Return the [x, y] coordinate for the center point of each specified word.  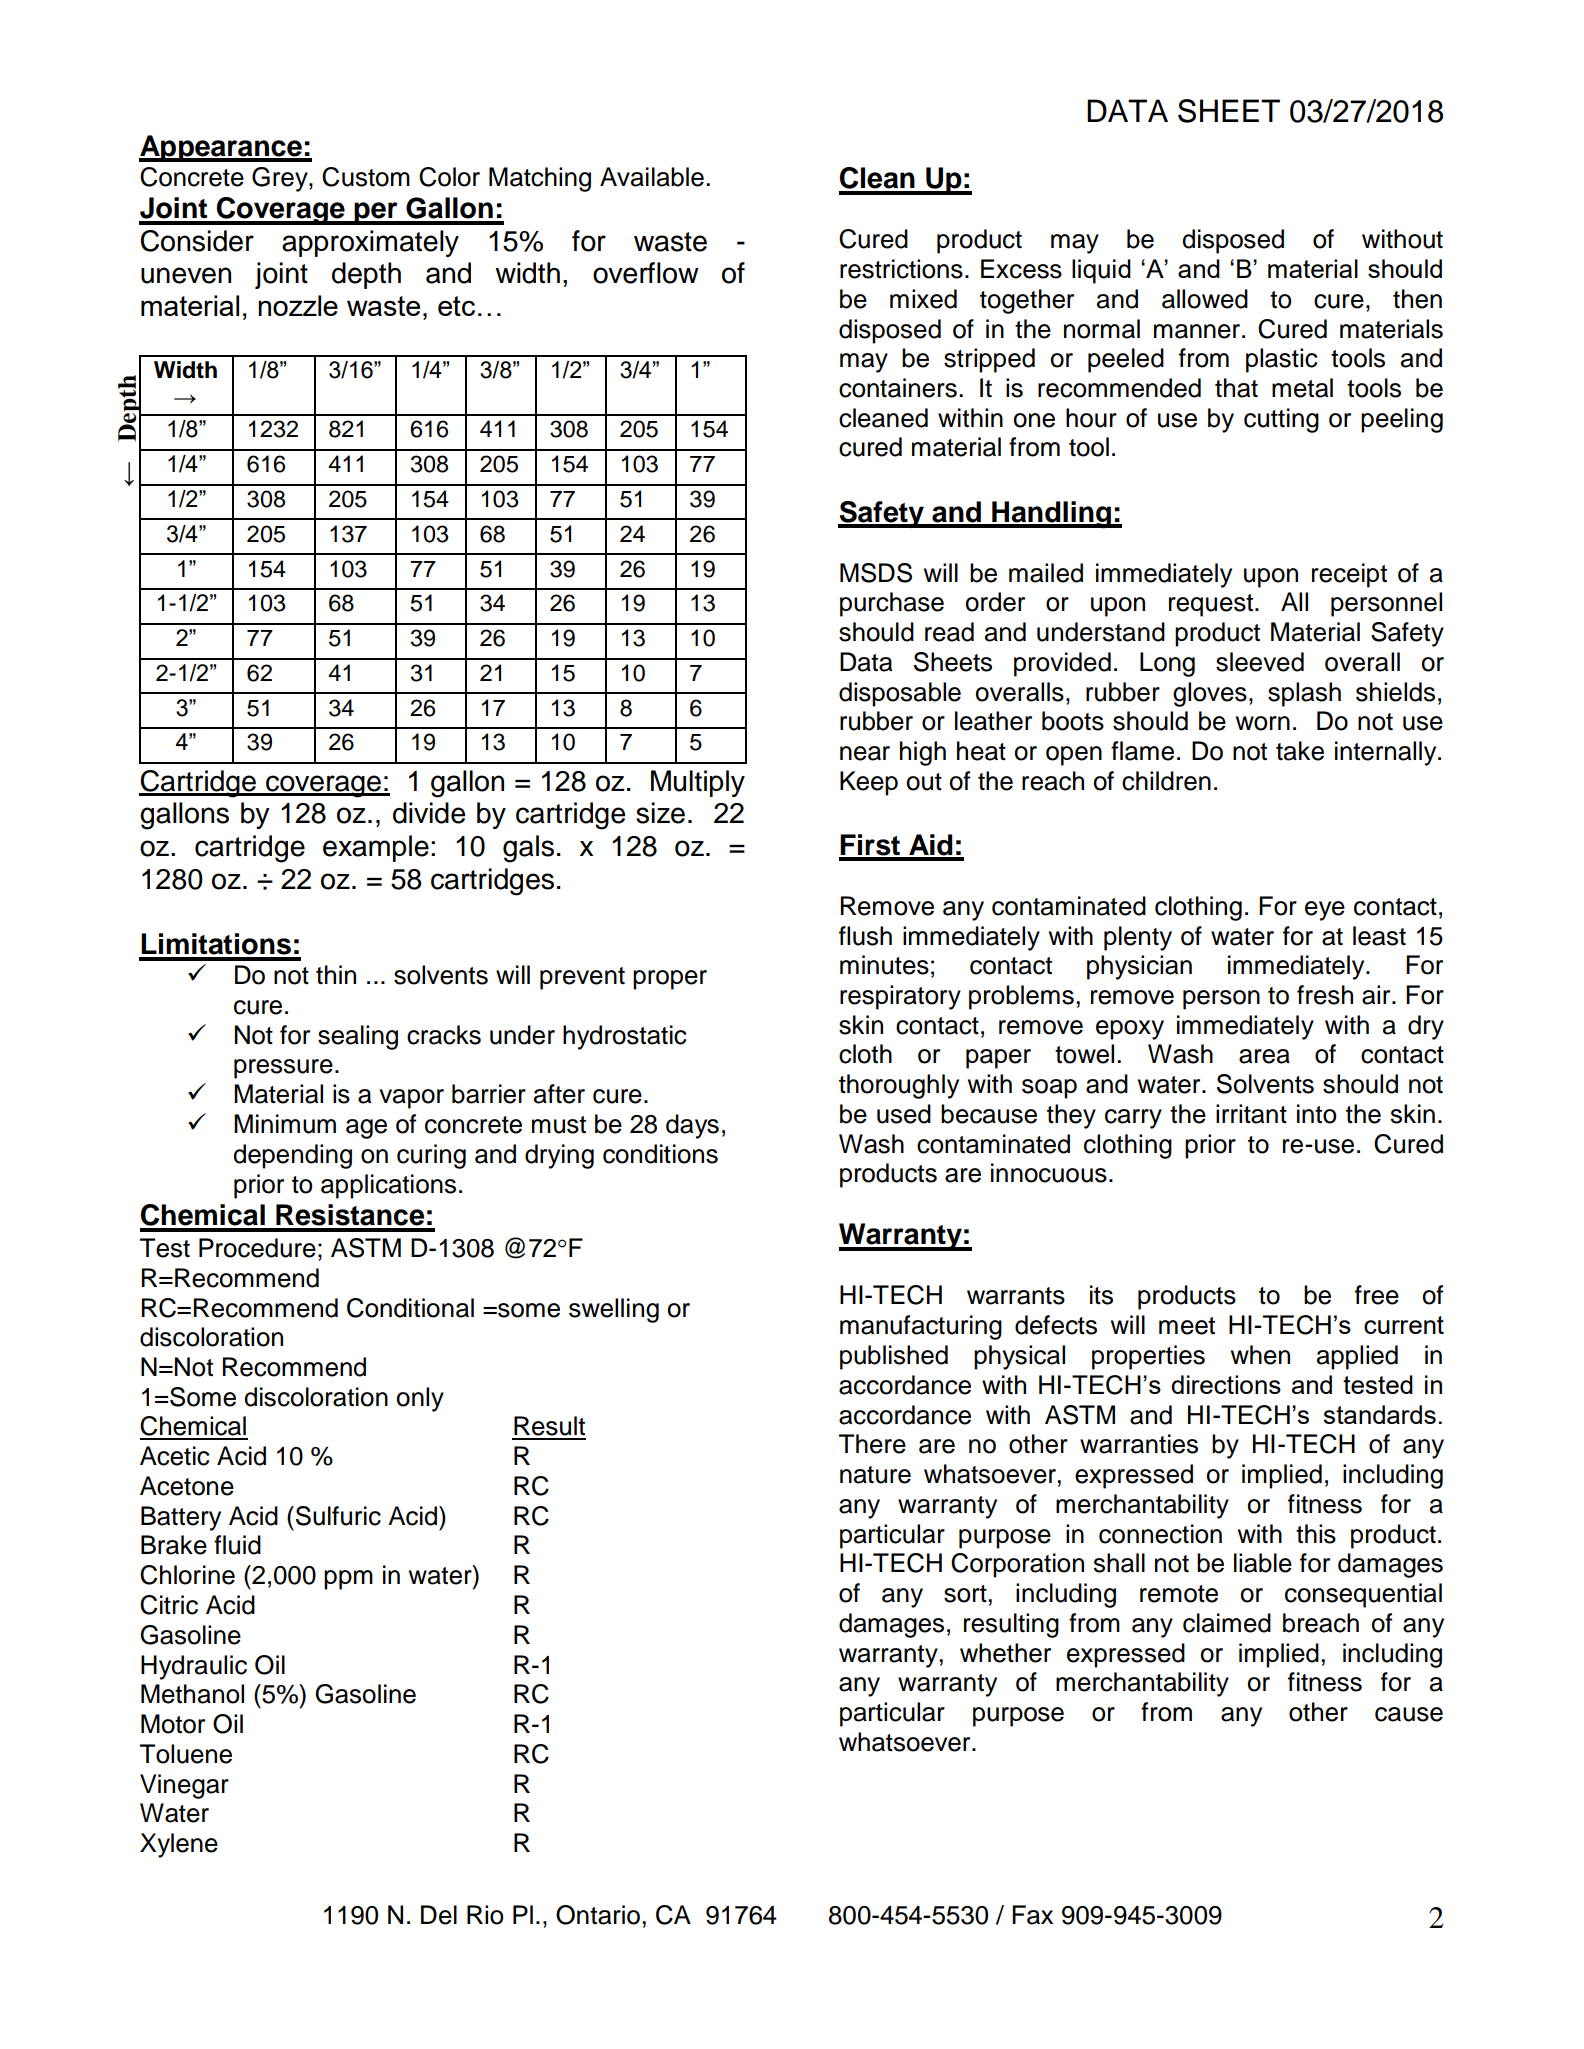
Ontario [598, 1915]
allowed [1205, 299]
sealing [358, 1037]
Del [439, 1915]
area [1264, 1056]
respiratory [900, 997]
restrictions [901, 269]
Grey [281, 179]
